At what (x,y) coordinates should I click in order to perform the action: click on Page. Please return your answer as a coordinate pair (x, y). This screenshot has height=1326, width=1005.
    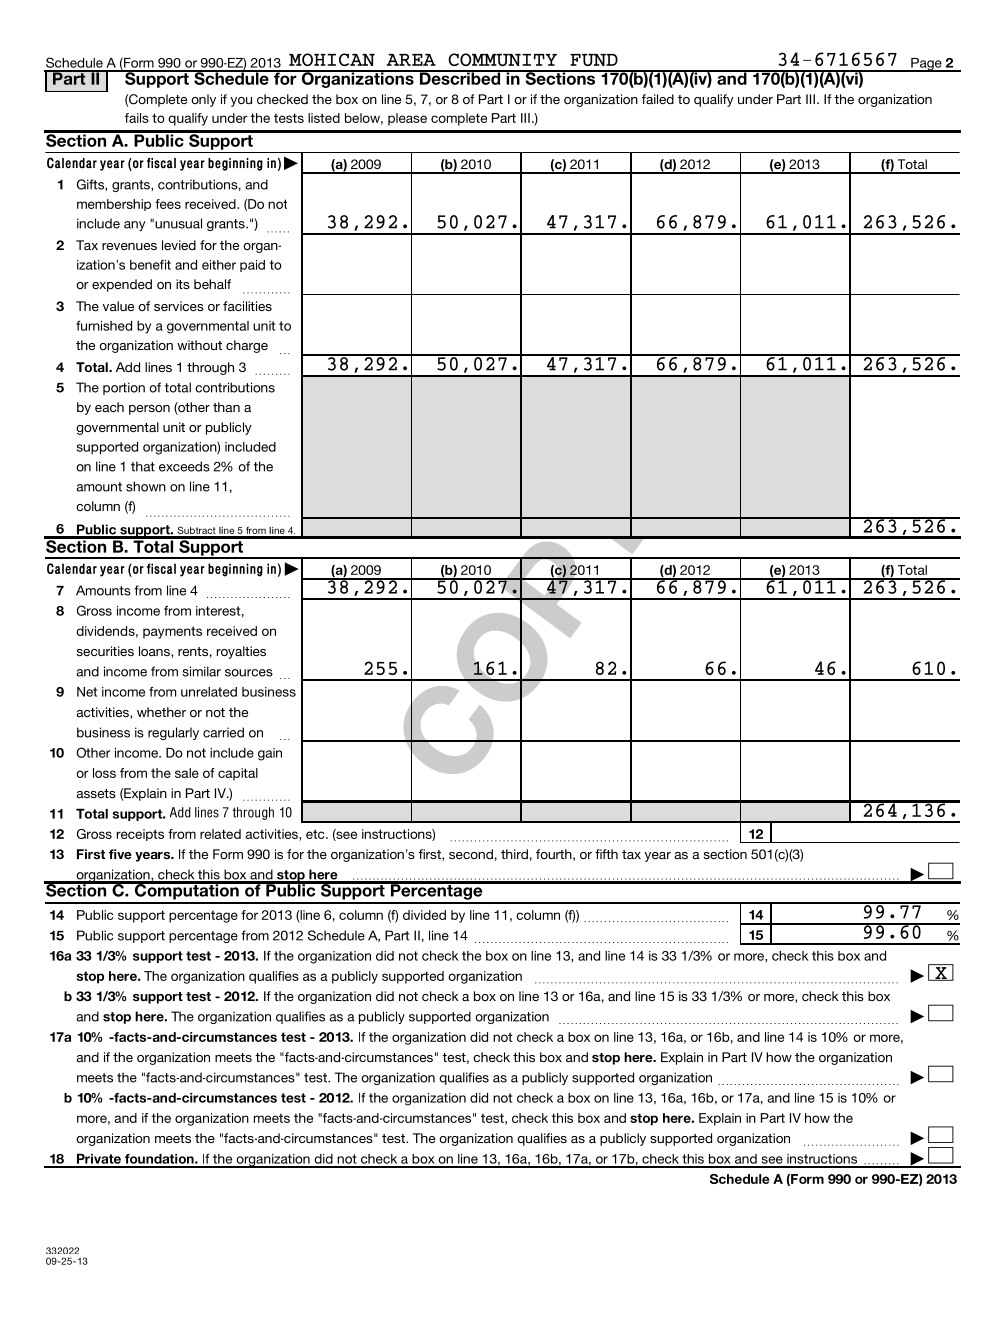
    Looking at the image, I should click on (926, 65).
